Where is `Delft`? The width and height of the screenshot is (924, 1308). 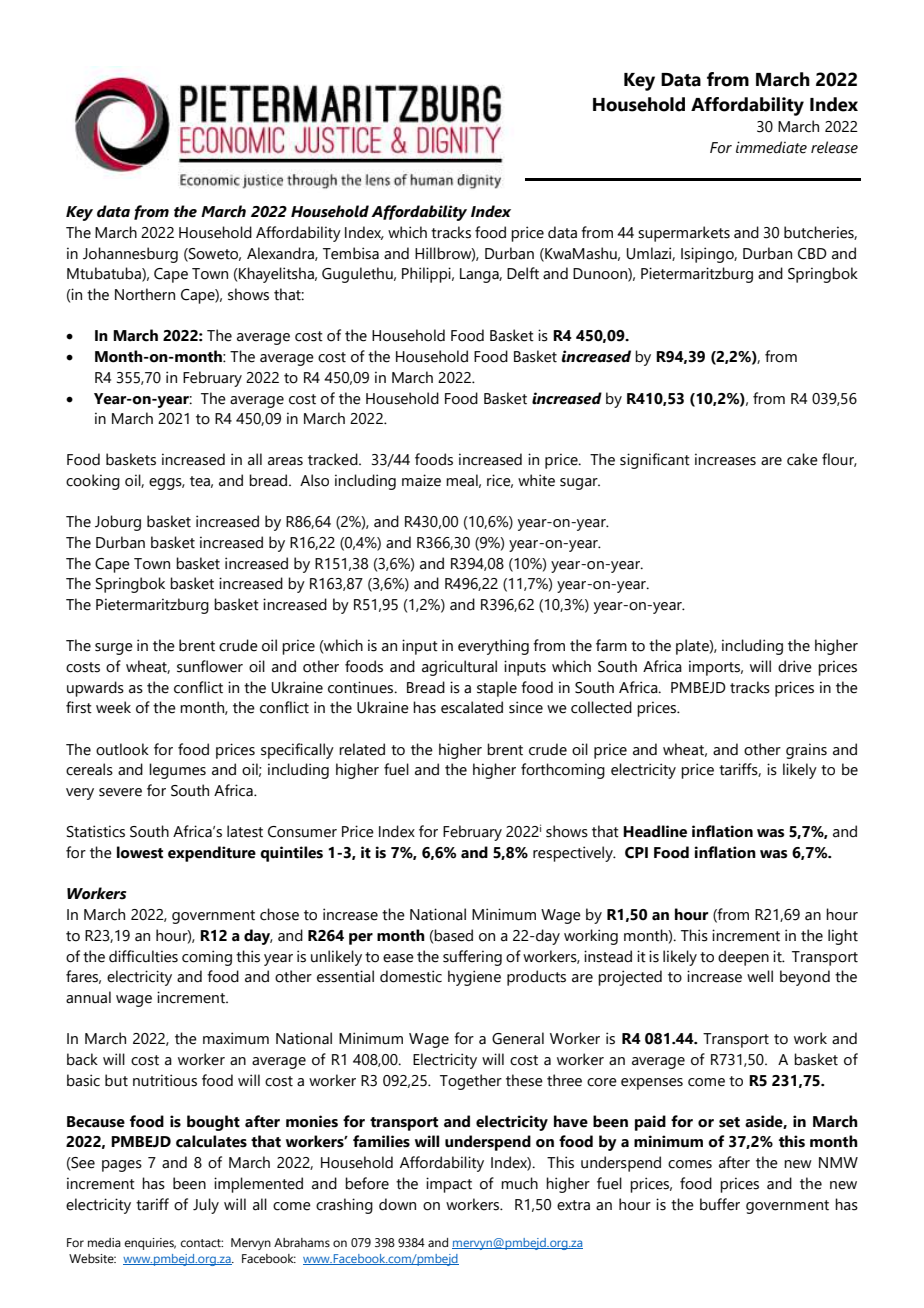 Delft is located at coordinates (523, 273).
